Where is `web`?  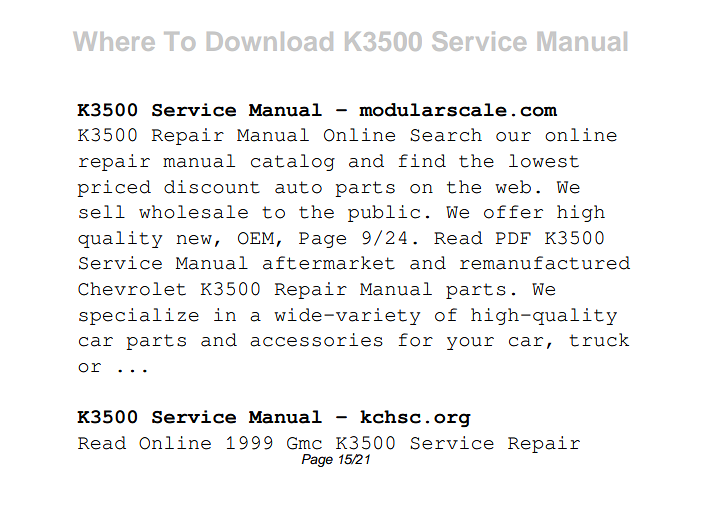
web is located at coordinates (513, 187).
